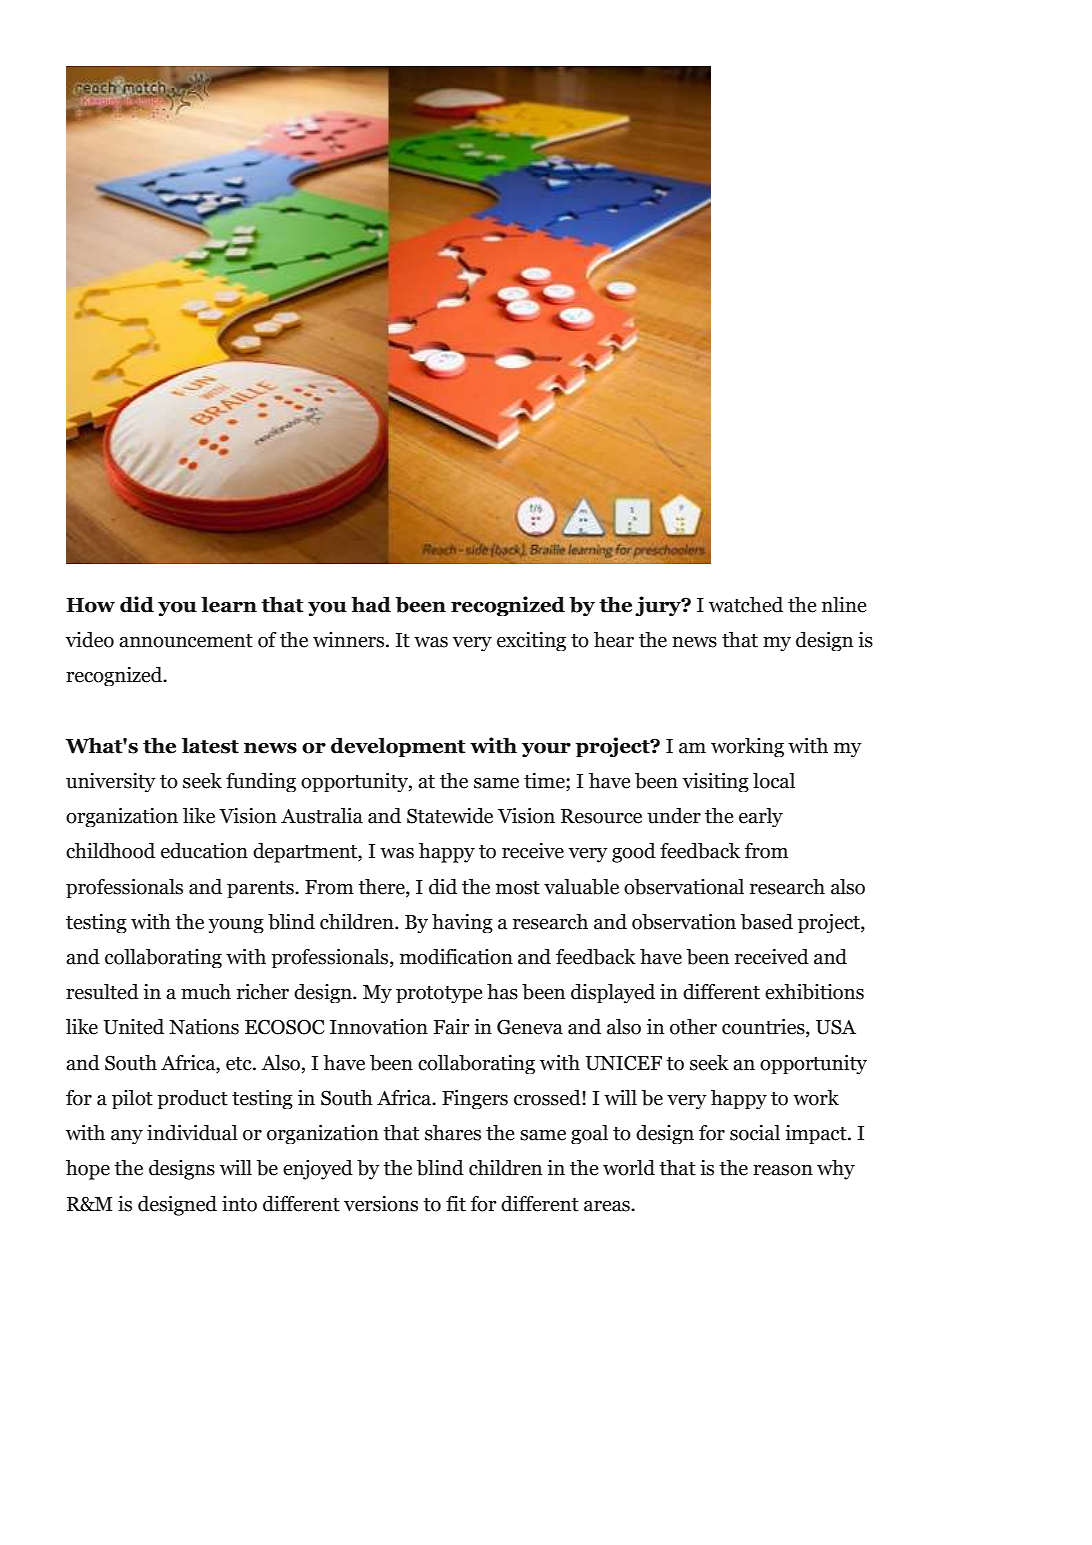 Image resolution: width=1092 pixels, height=1545 pixels. I want to click on watched, so click(746, 605).
